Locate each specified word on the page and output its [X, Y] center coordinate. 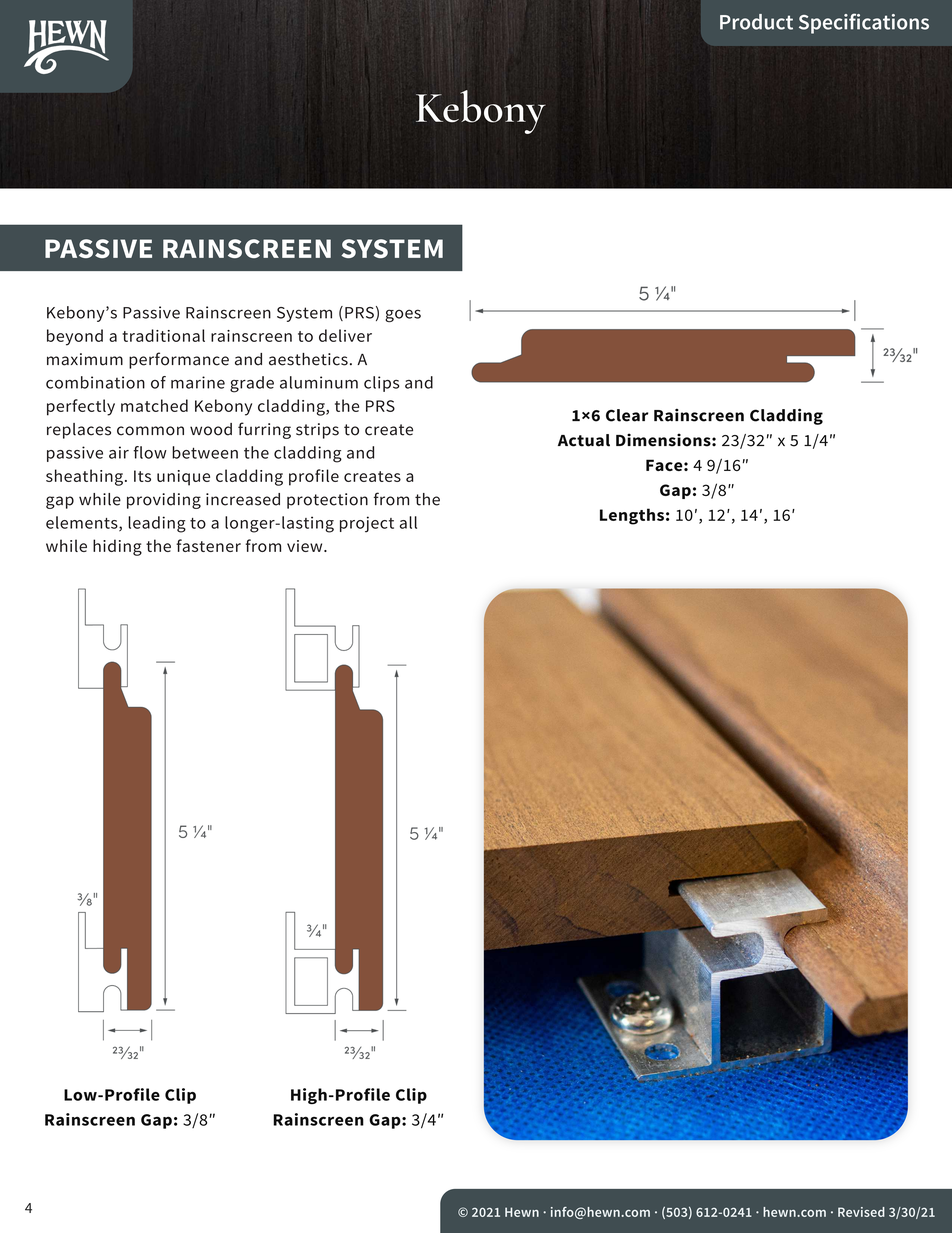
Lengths [632, 516]
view [306, 546]
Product [756, 22]
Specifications [864, 23]
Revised [861, 1212]
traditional [163, 335]
